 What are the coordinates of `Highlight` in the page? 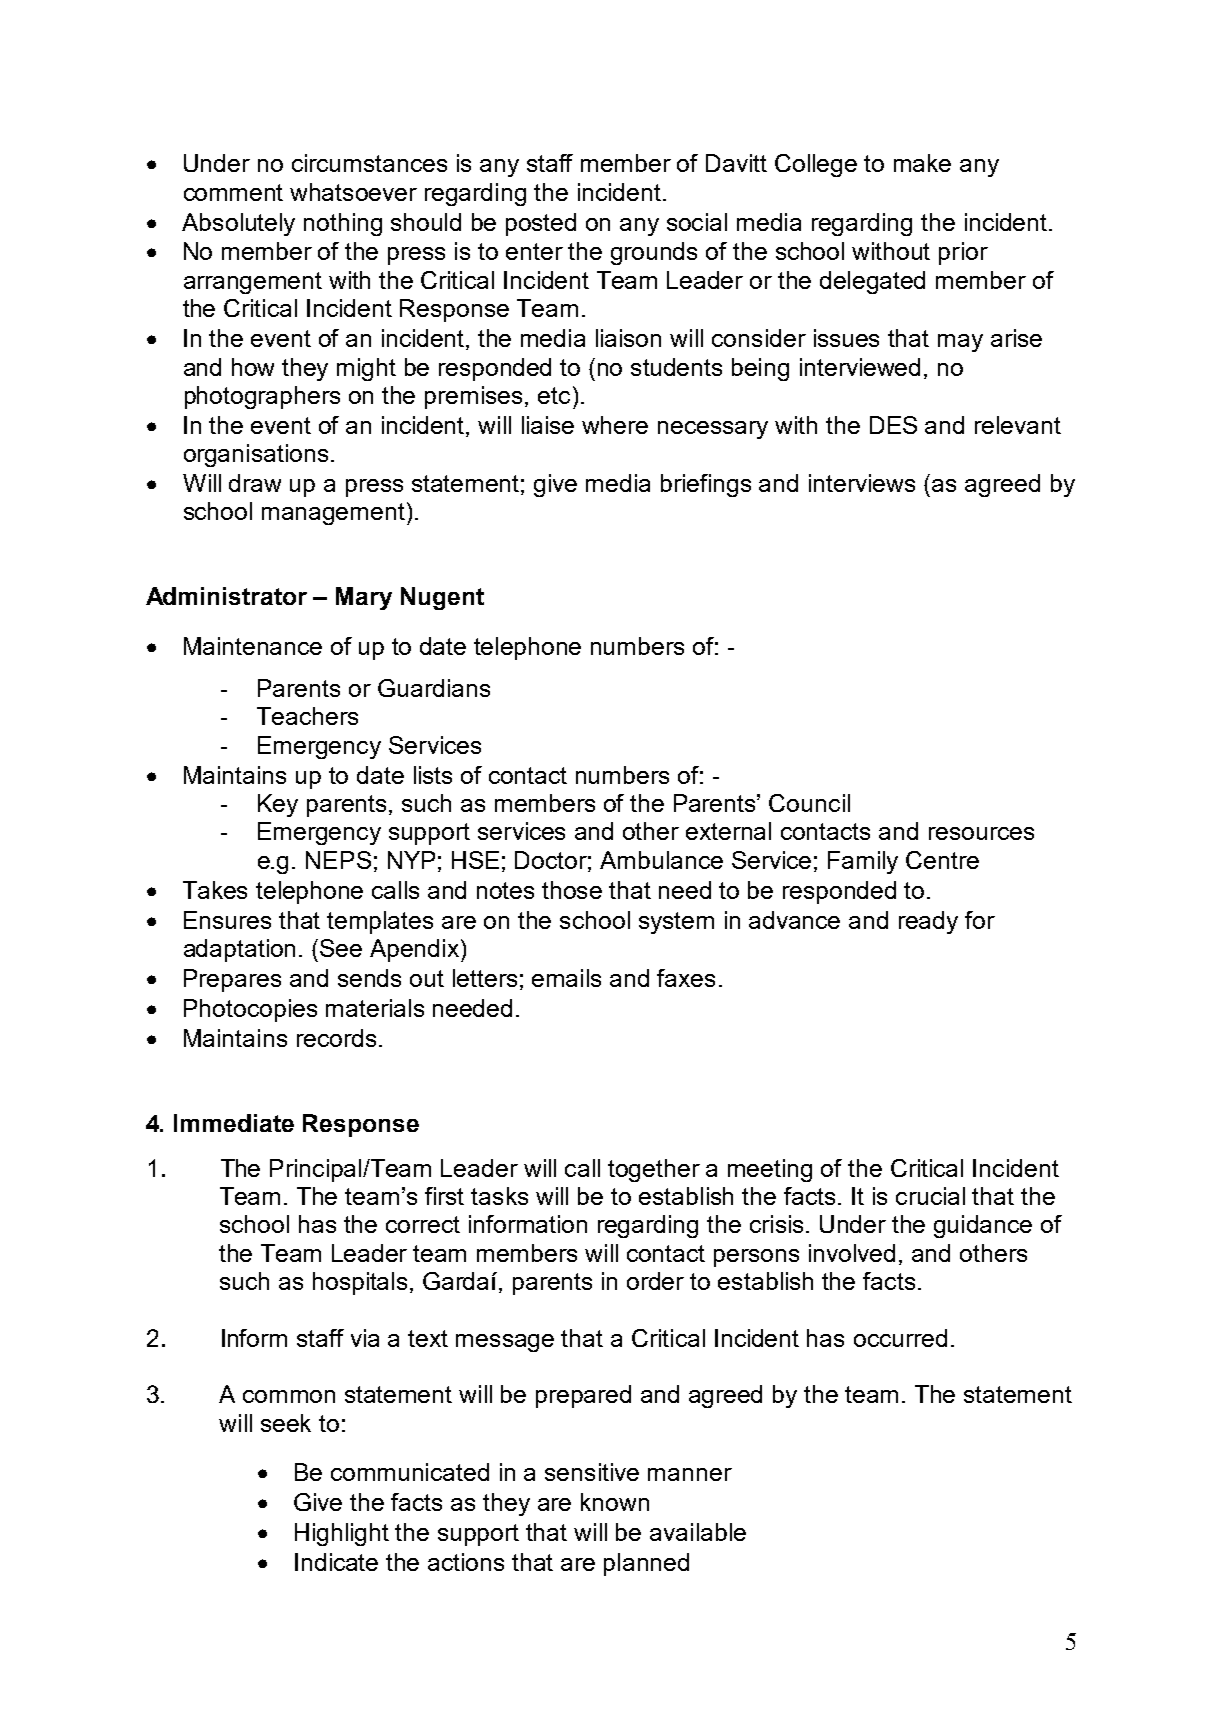 It's located at (342, 1534).
